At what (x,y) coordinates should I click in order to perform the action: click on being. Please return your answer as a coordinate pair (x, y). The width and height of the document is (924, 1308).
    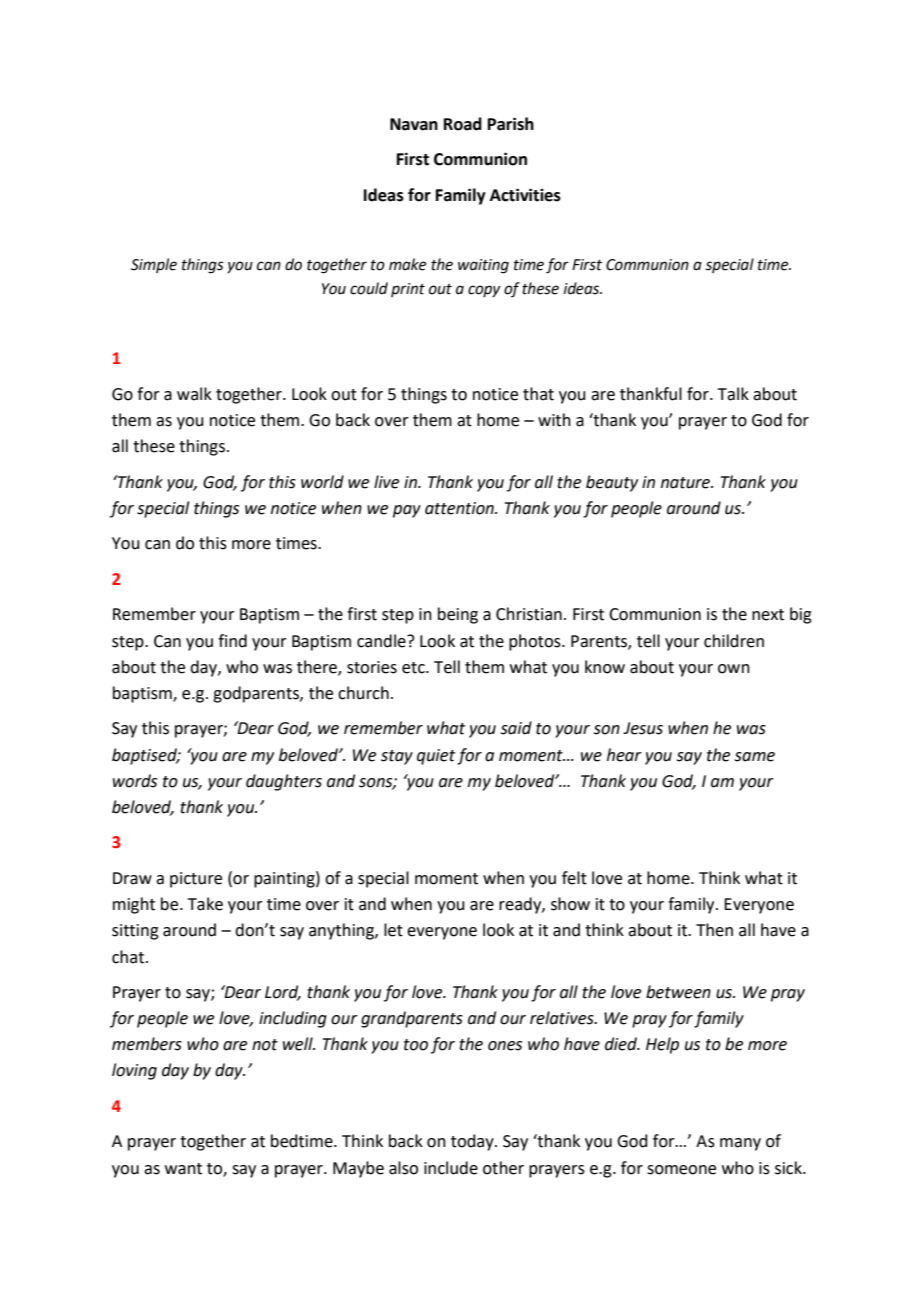
    Looking at the image, I should click on (458, 615).
